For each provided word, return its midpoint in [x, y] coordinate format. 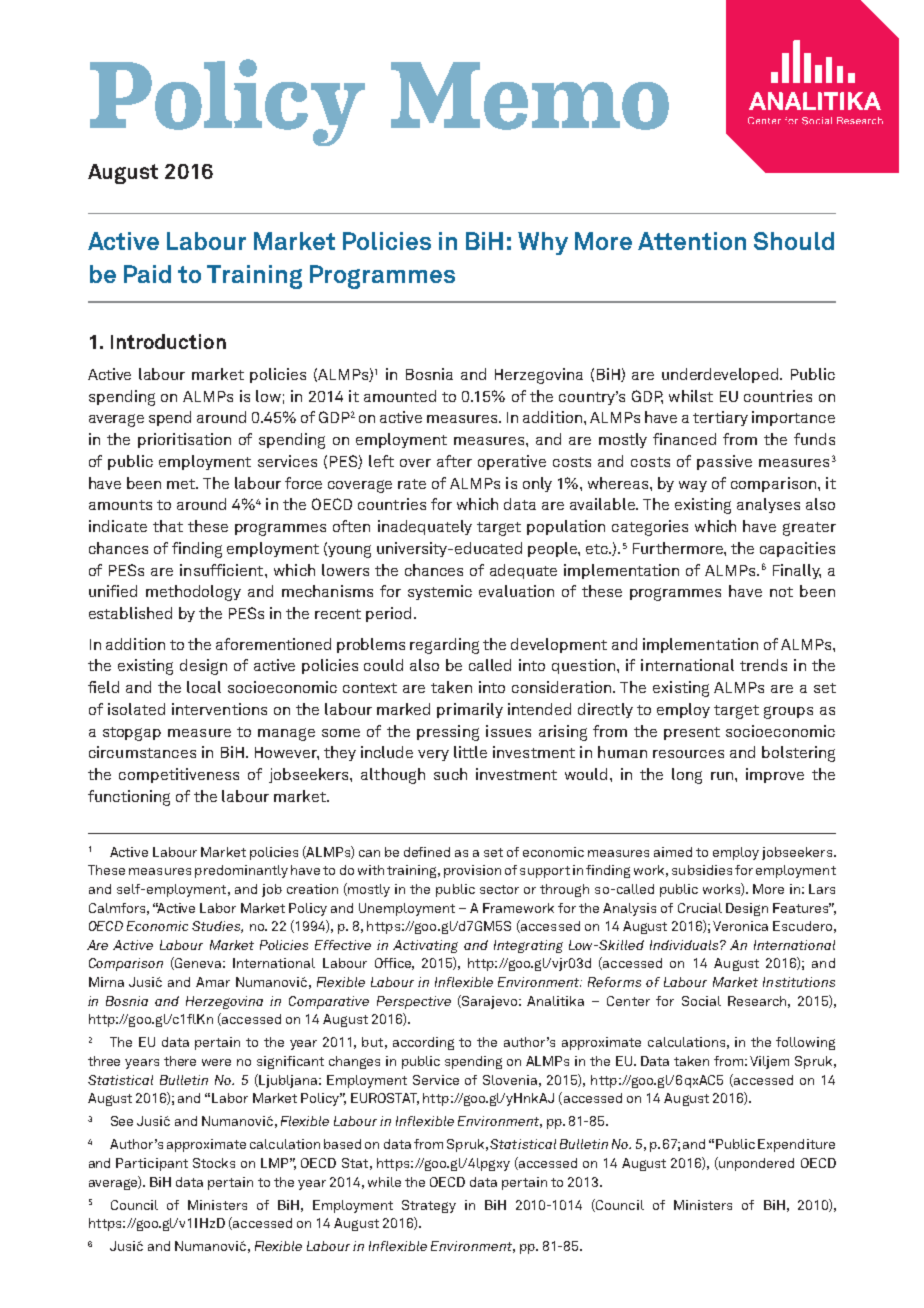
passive [724, 462]
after [454, 461]
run [723, 776]
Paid [147, 274]
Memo [530, 96]
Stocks [214, 1163]
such [450, 774]
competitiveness [179, 775]
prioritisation [184, 440]
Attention [692, 241]
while [384, 1182]
